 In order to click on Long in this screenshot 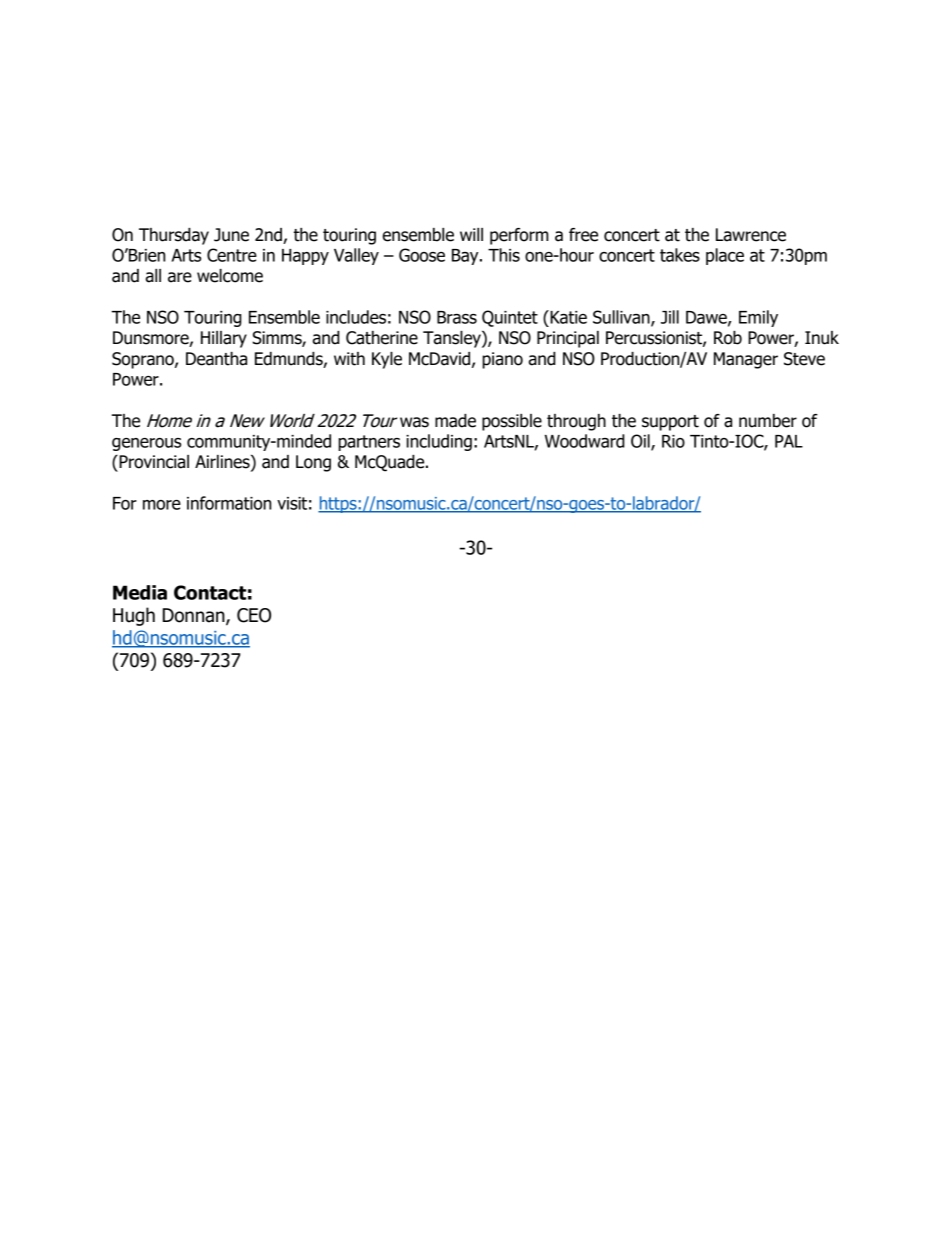, I will do `click(313, 463)`.
